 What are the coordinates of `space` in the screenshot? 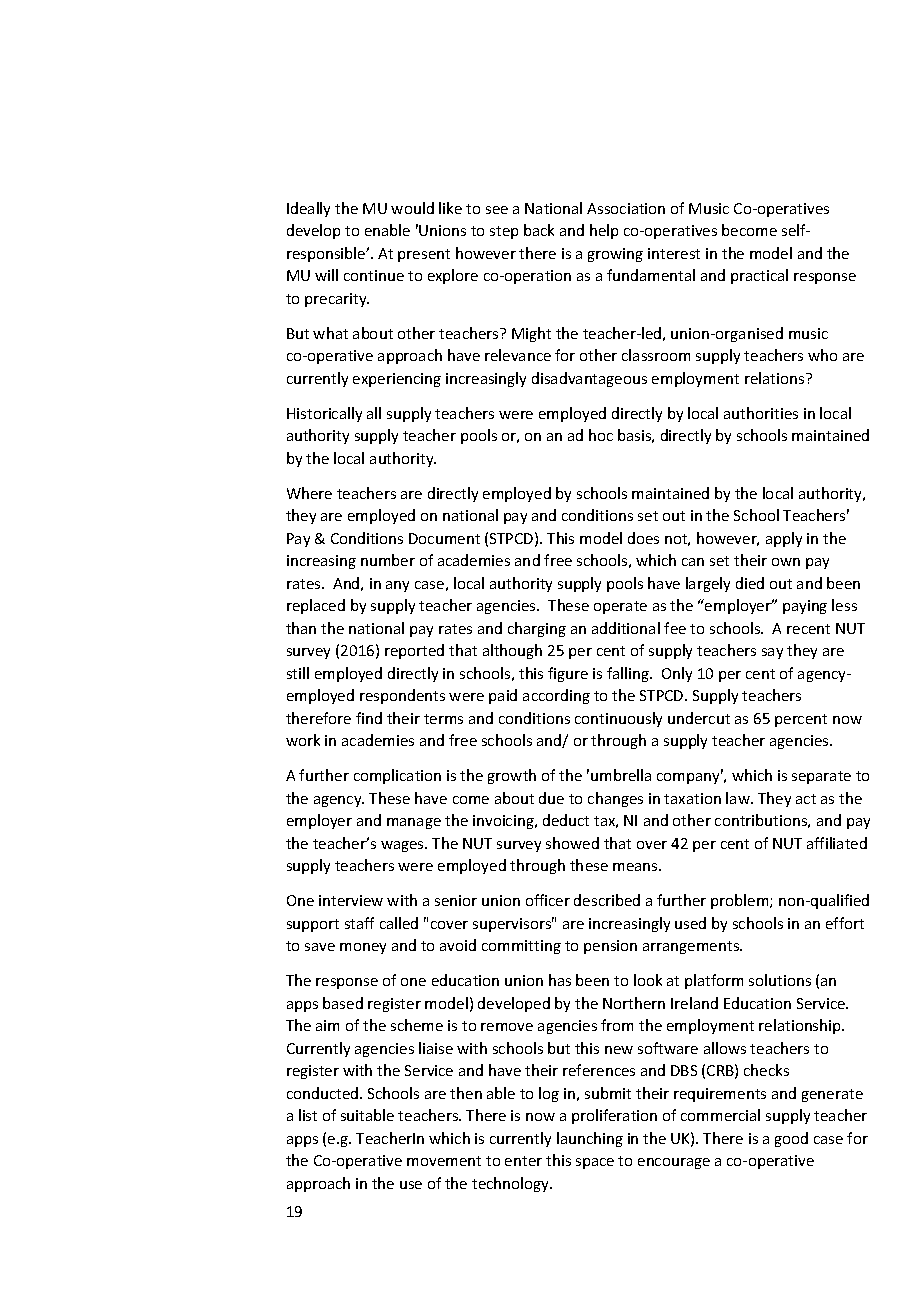 It's located at (595, 1163).
